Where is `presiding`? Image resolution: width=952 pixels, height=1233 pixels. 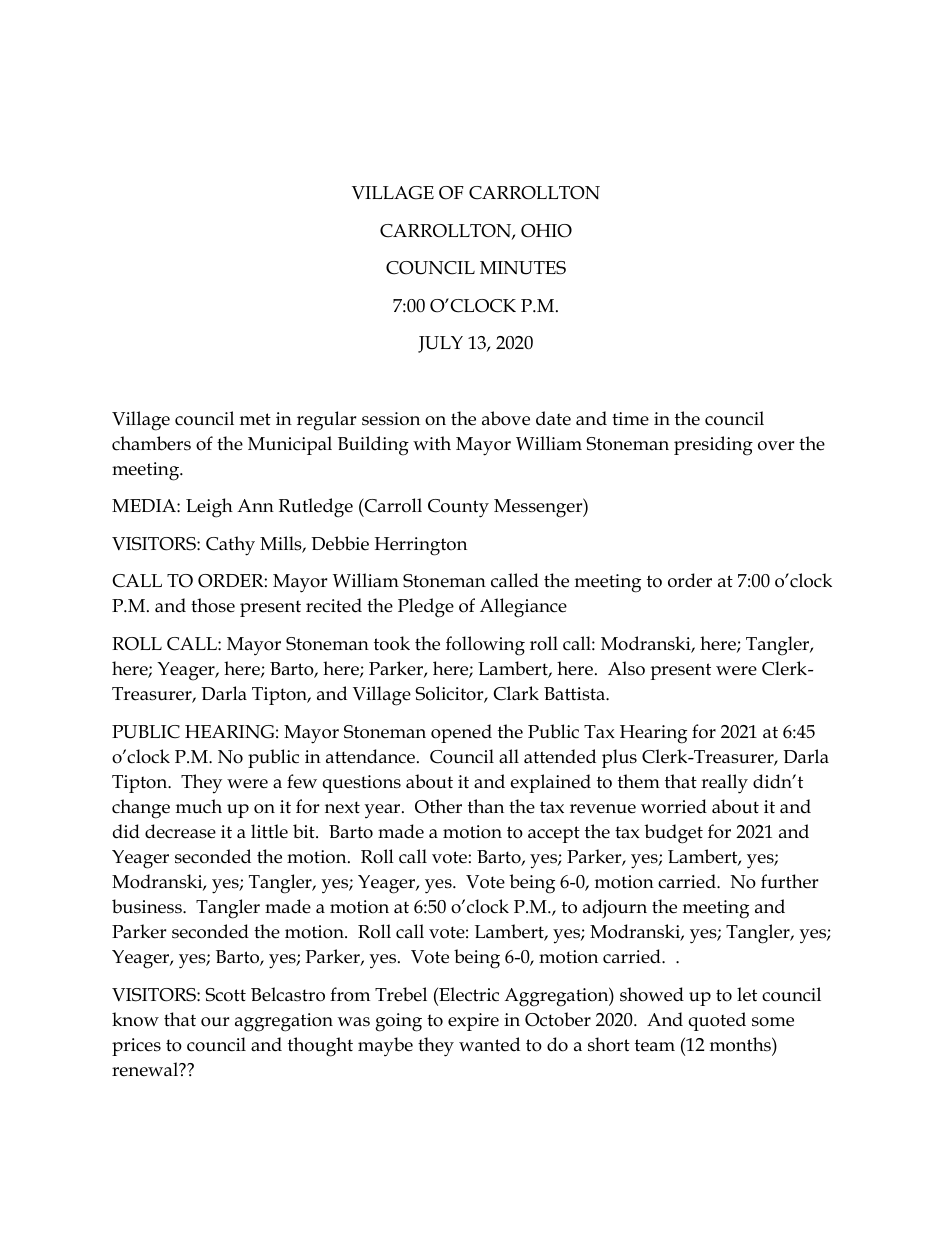
presiding is located at coordinates (713, 446).
